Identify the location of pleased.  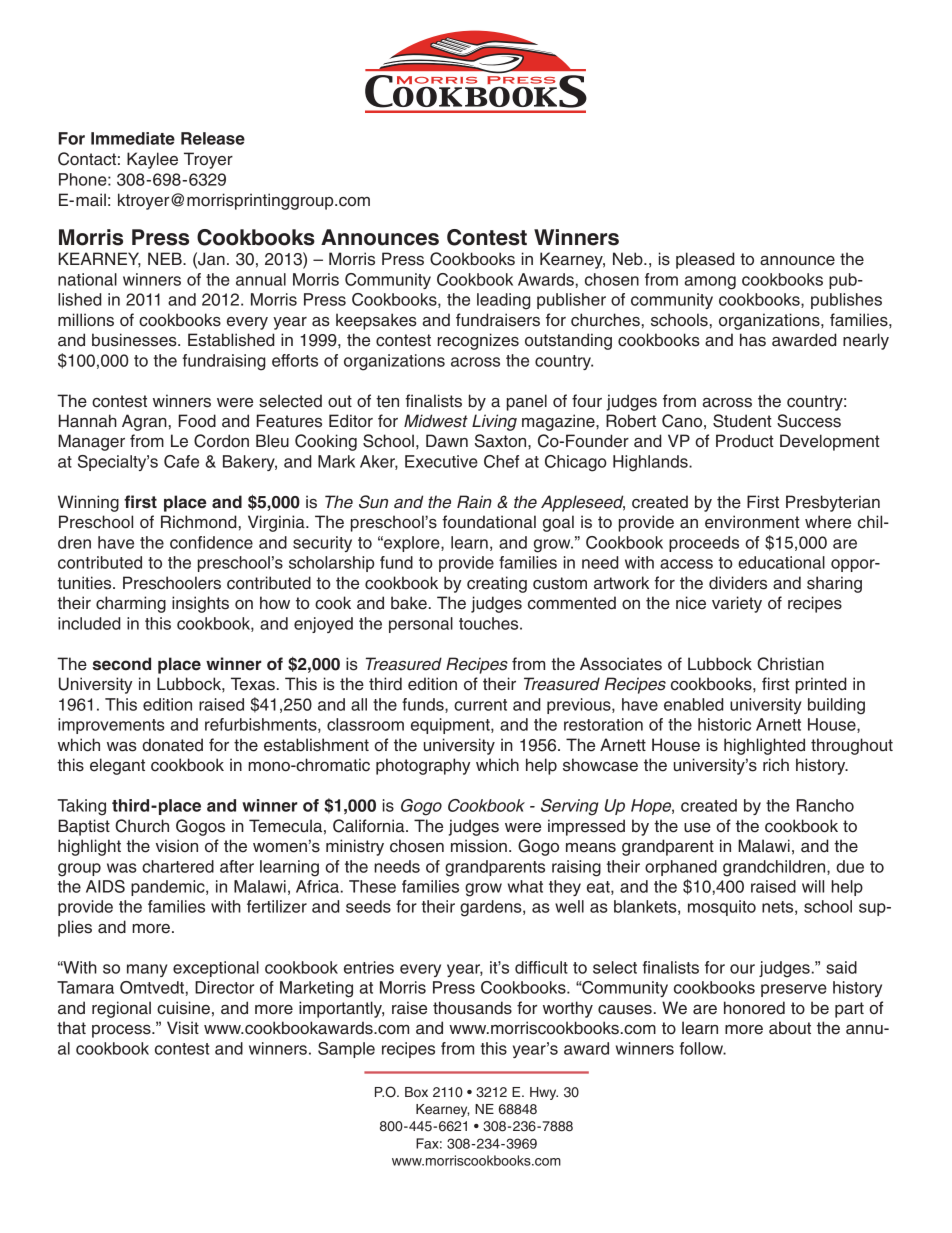
(705, 260).
